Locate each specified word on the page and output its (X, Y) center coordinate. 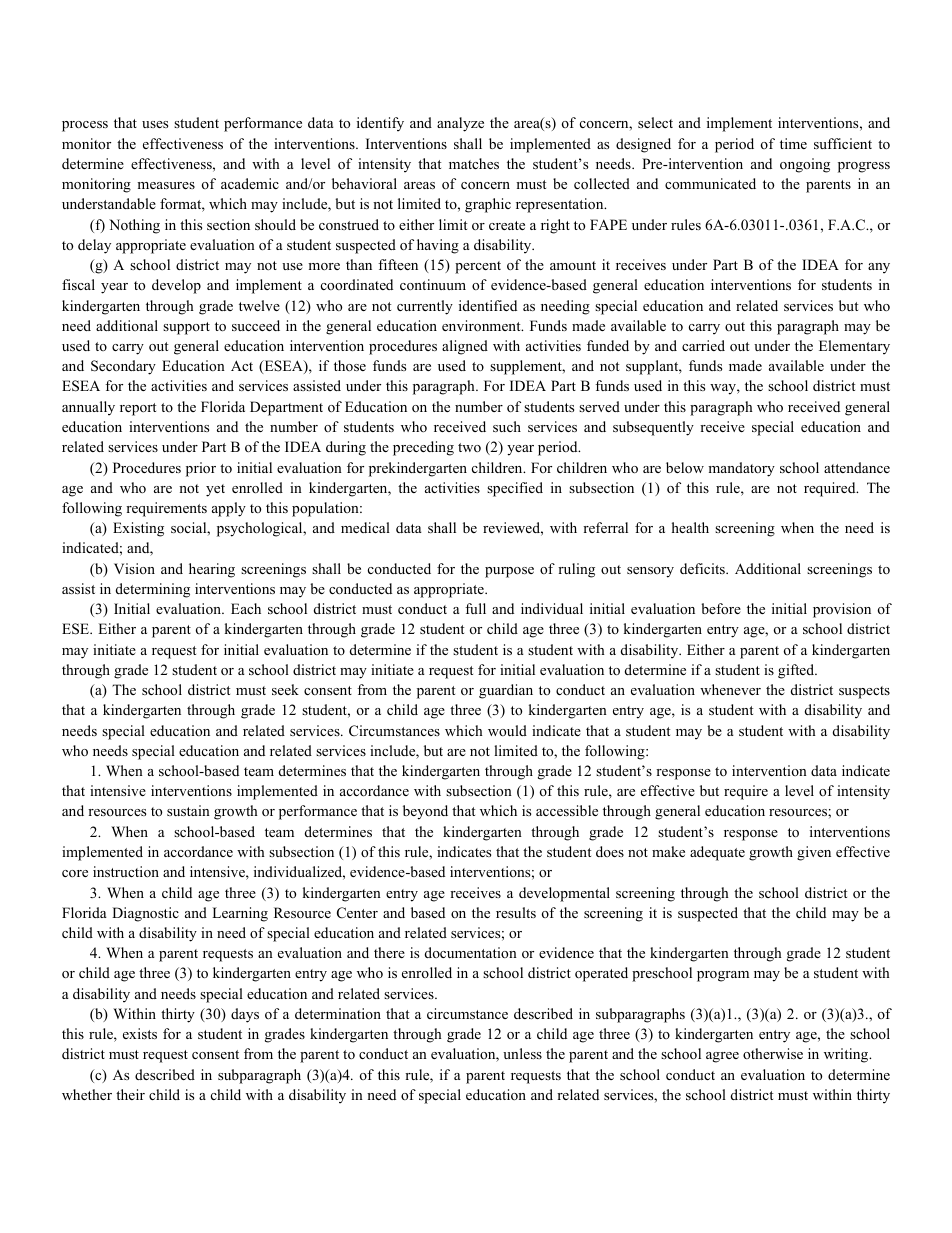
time (793, 143)
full (475, 608)
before (721, 608)
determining (153, 590)
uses (155, 124)
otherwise (773, 1053)
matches (474, 163)
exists (140, 1033)
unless (522, 1053)
